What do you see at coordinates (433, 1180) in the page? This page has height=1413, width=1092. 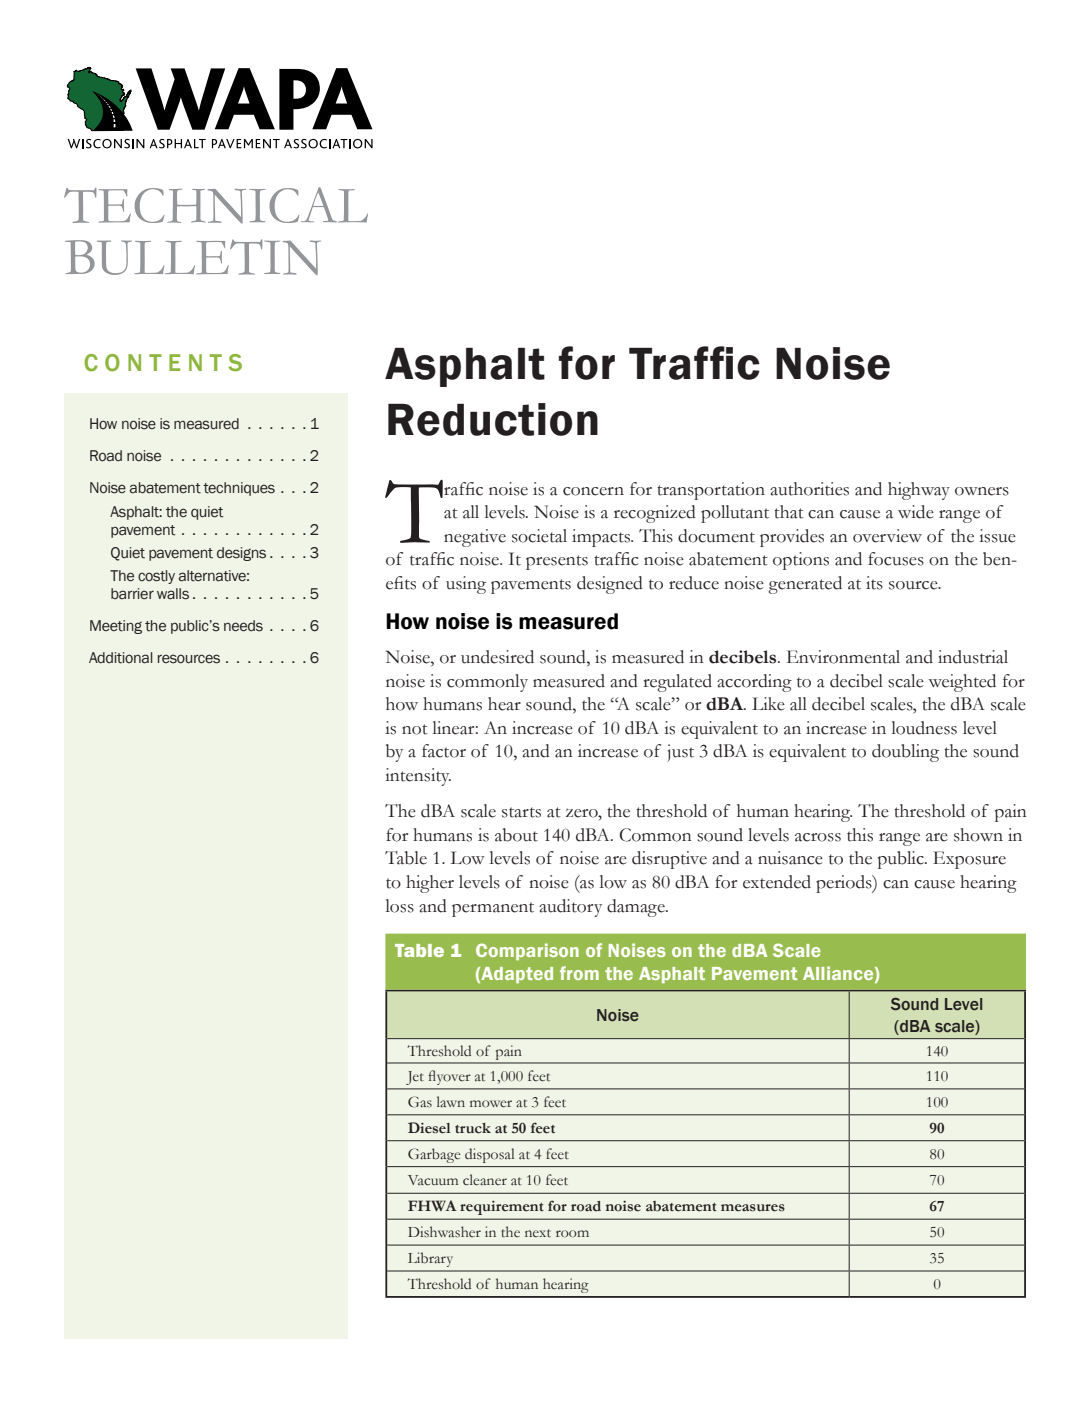 I see `Vacuum` at bounding box center [433, 1180].
